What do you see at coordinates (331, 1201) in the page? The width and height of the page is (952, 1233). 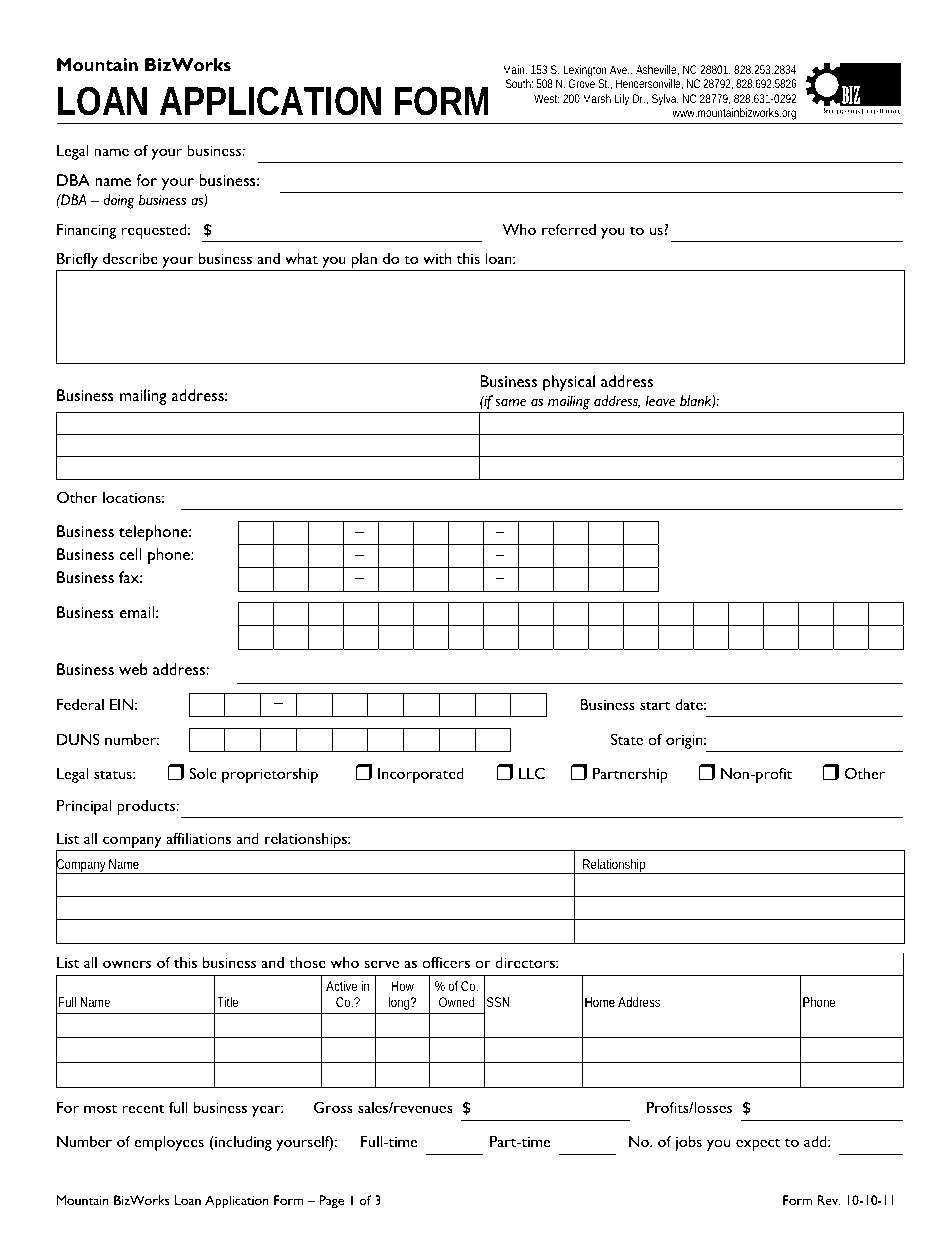 I see `Page` at bounding box center [331, 1201].
